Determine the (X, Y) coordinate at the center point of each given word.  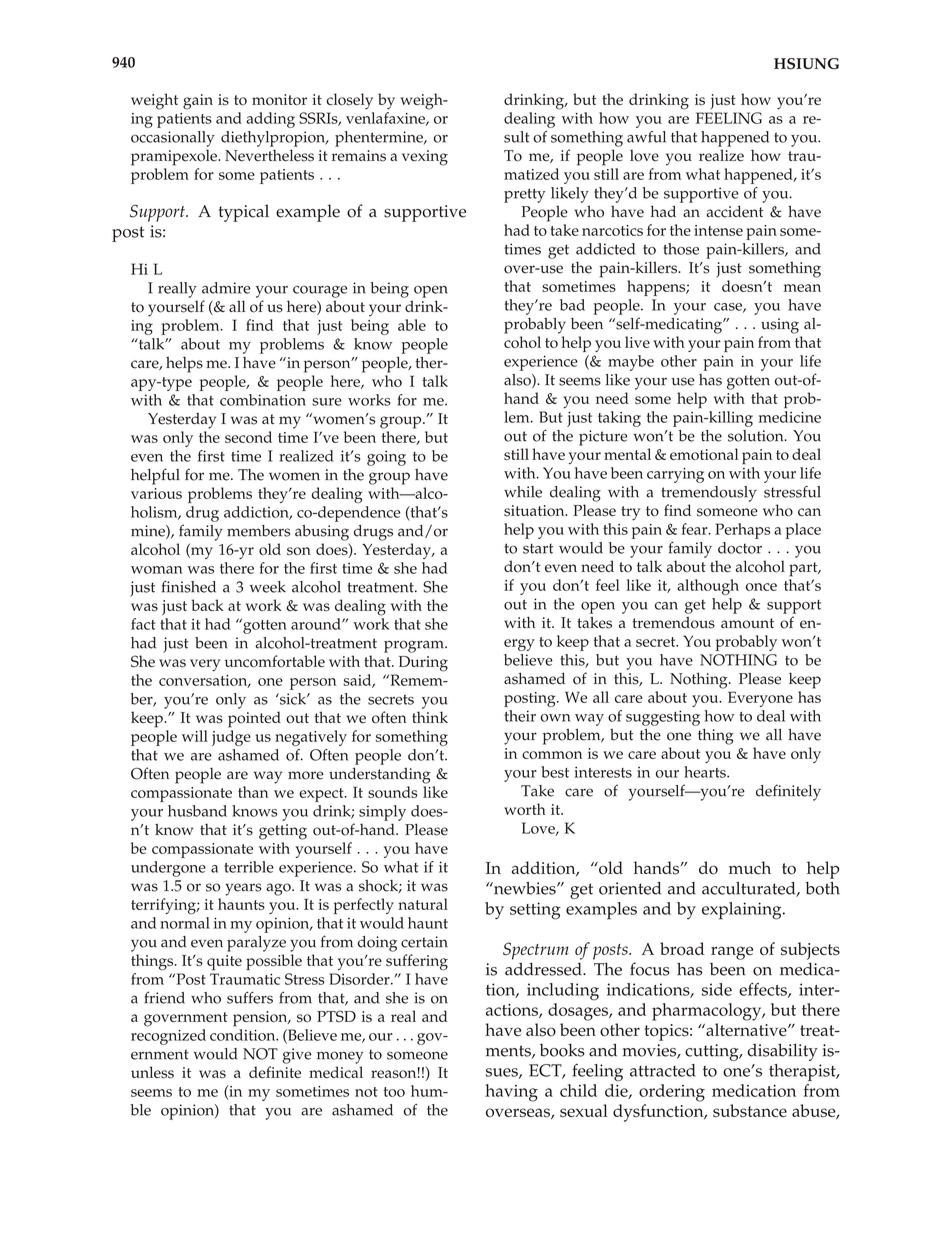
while (523, 492)
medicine (790, 417)
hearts (706, 772)
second (248, 437)
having (511, 1093)
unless (152, 1072)
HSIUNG (806, 64)
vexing (425, 158)
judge (231, 738)
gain (198, 102)
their (520, 716)
